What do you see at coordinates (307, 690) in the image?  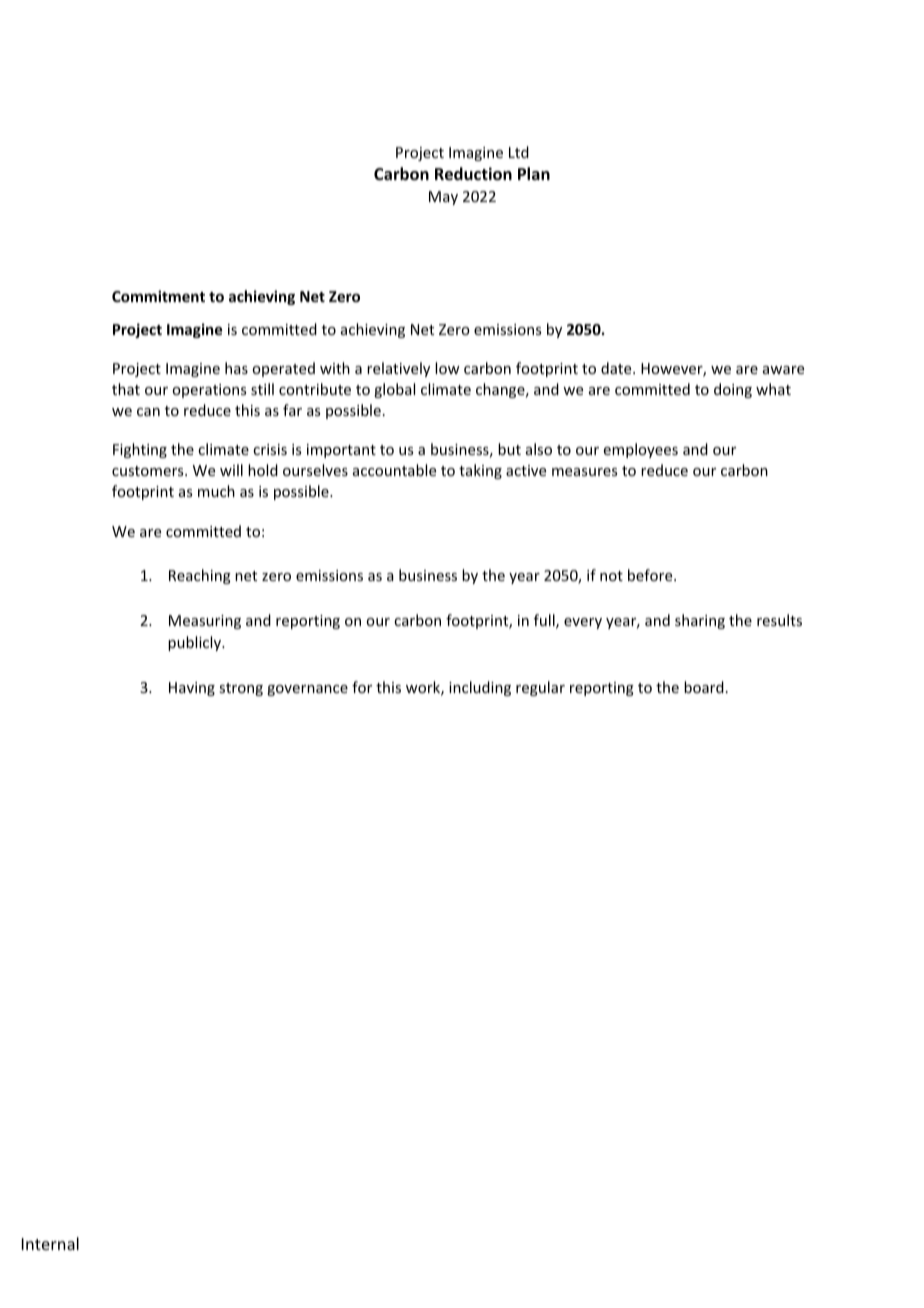 I see `governance` at bounding box center [307, 690].
